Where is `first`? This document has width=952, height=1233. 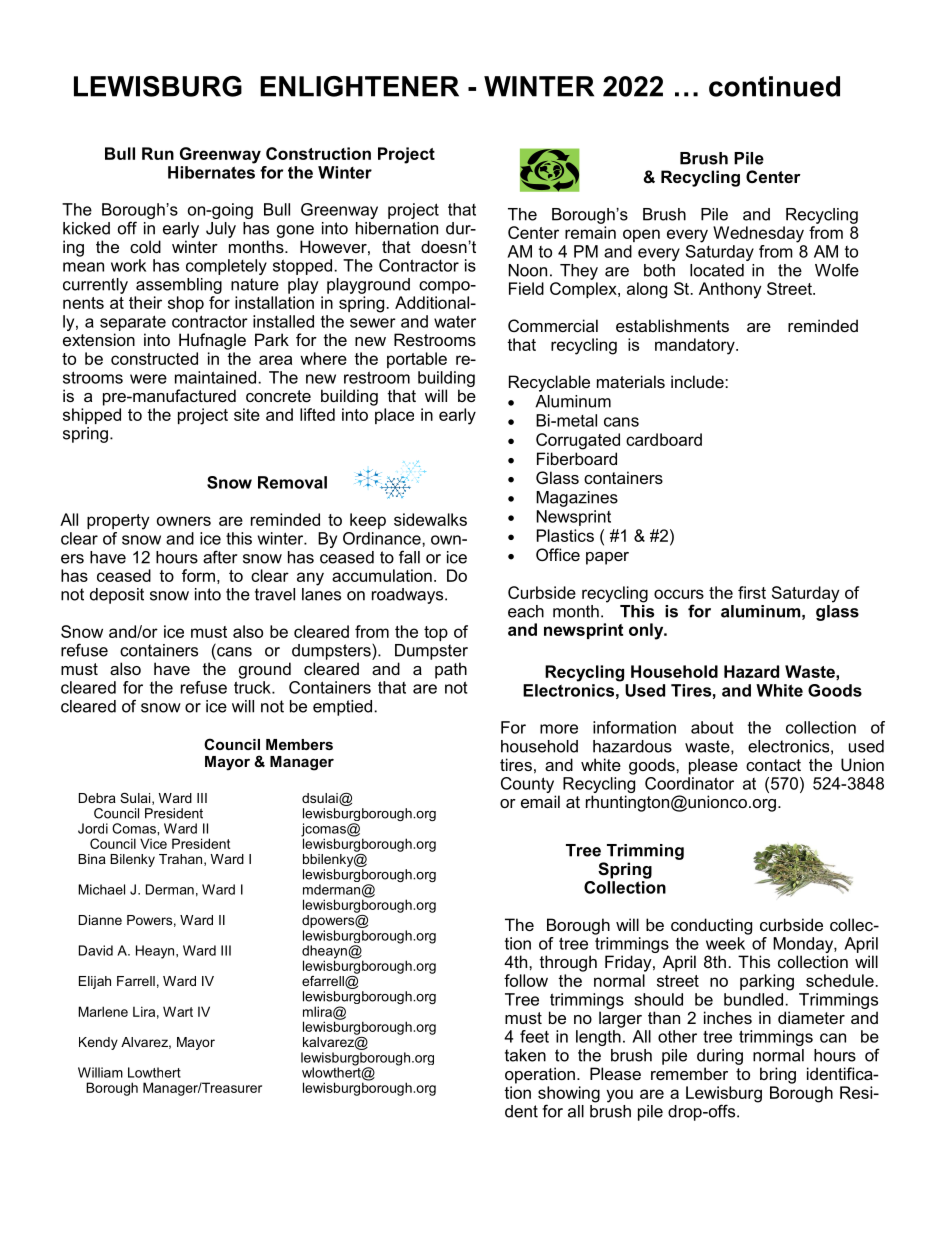 first is located at coordinates (752, 592).
